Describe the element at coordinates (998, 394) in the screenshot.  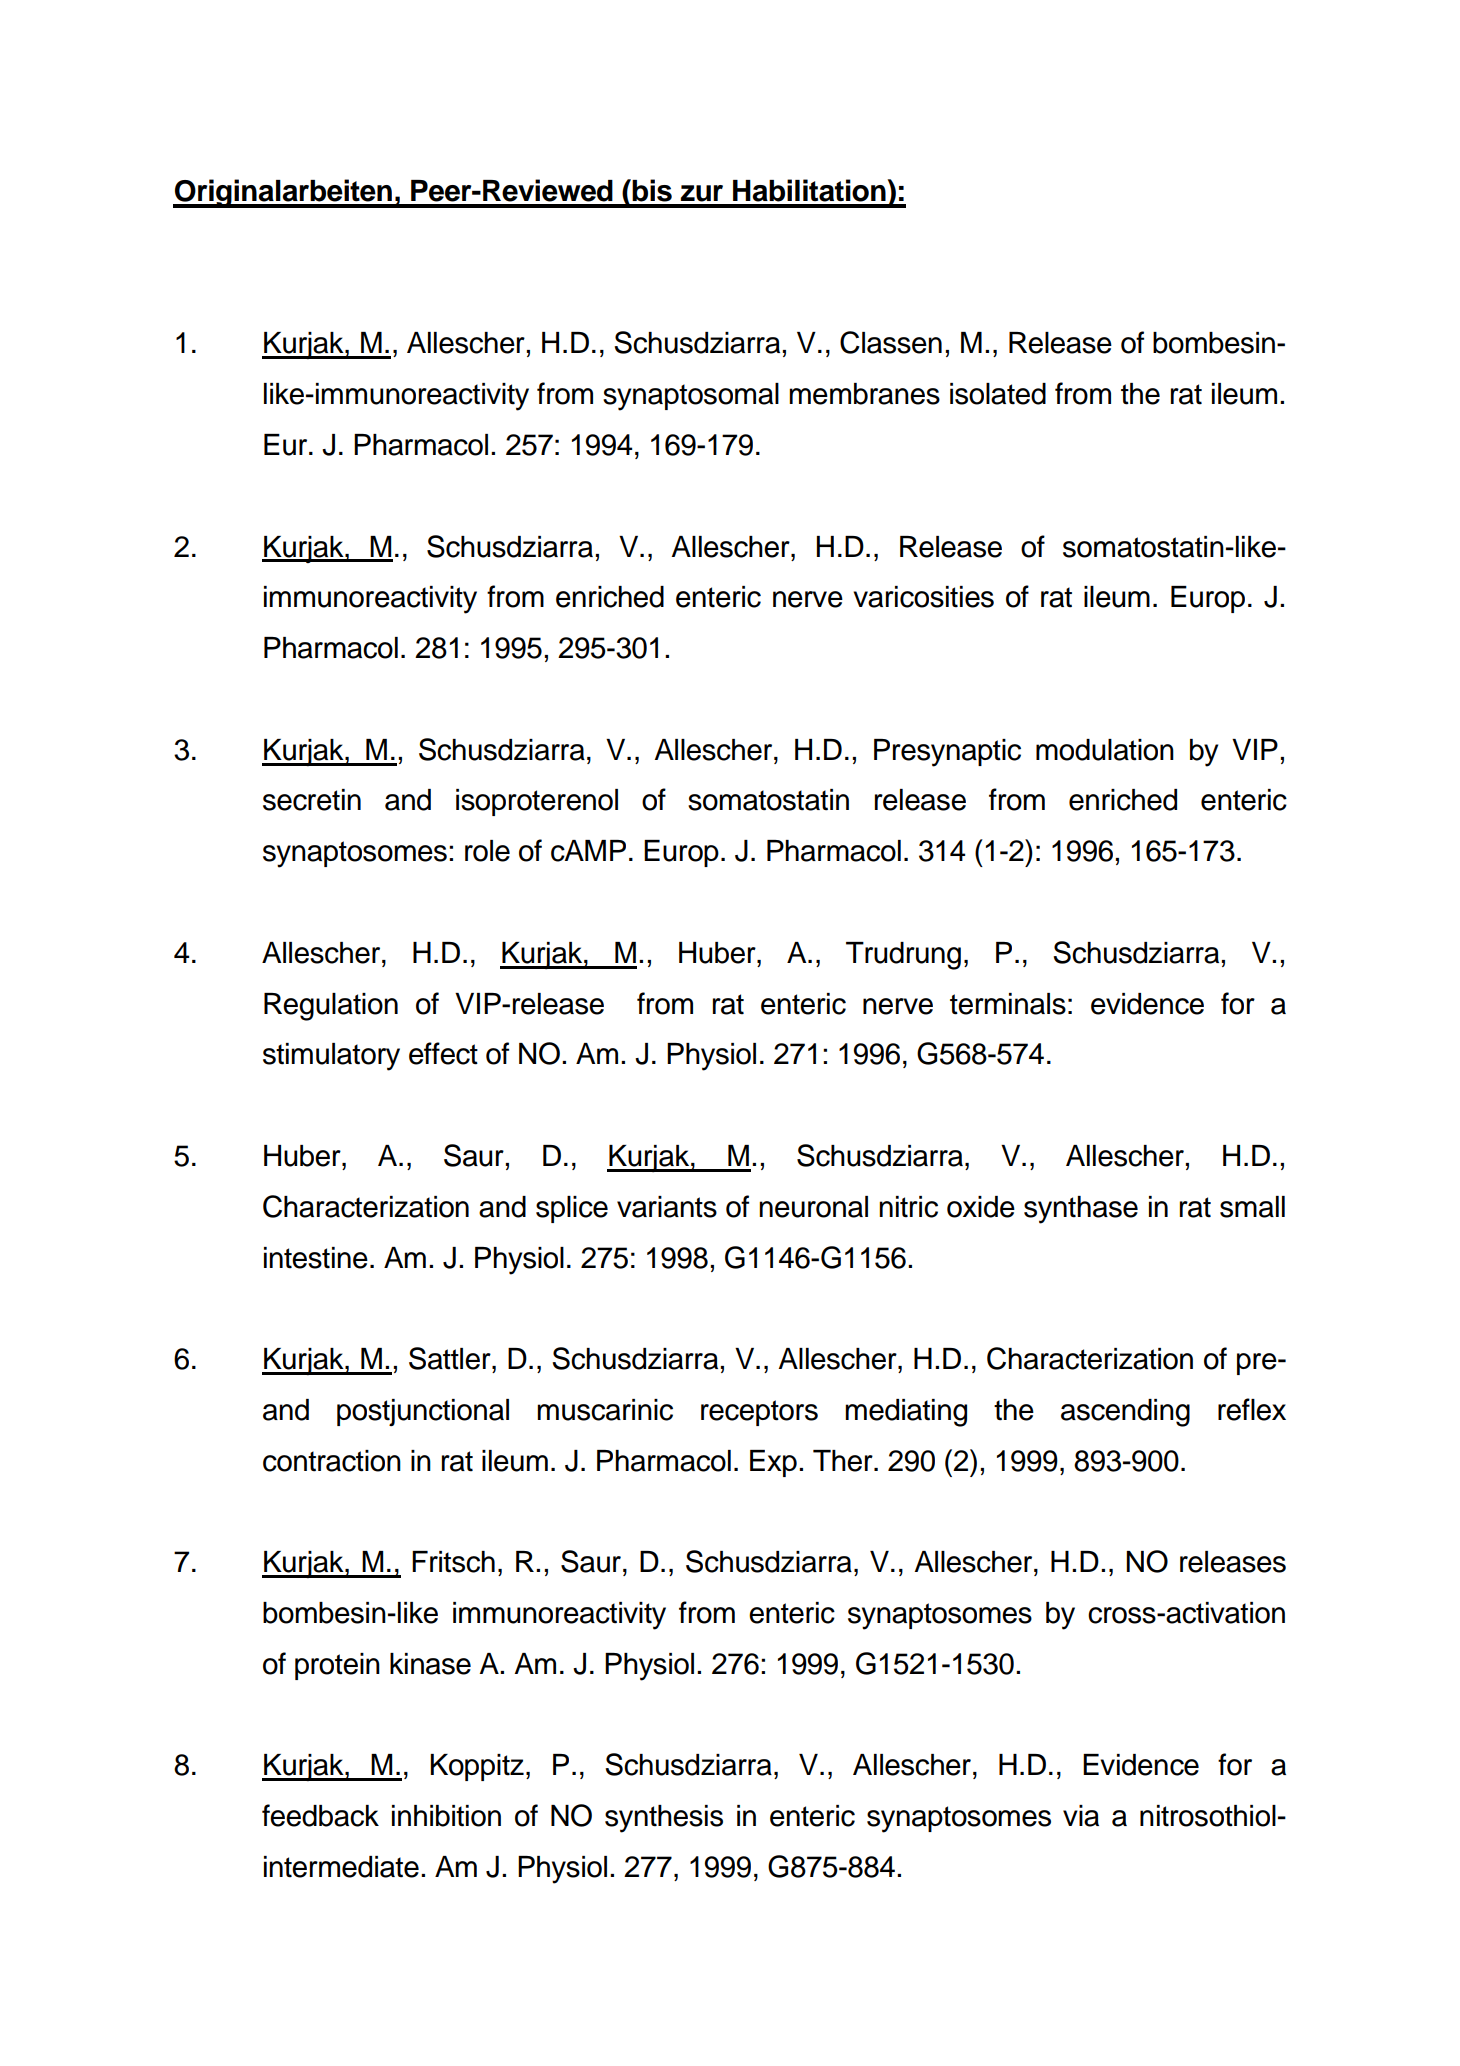
I see `isolated` at that location.
